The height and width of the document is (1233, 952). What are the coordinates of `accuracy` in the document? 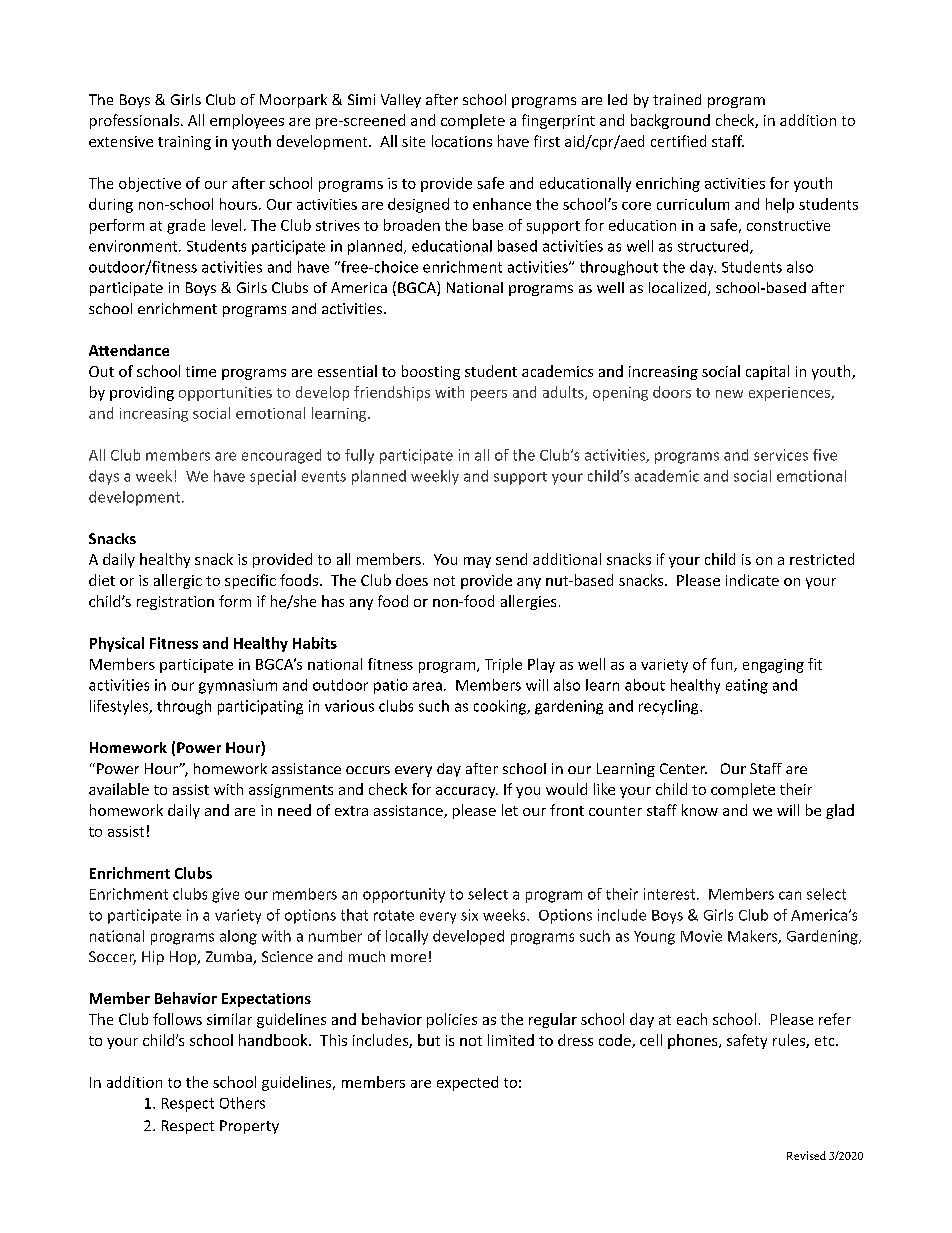 It's located at (467, 792).
